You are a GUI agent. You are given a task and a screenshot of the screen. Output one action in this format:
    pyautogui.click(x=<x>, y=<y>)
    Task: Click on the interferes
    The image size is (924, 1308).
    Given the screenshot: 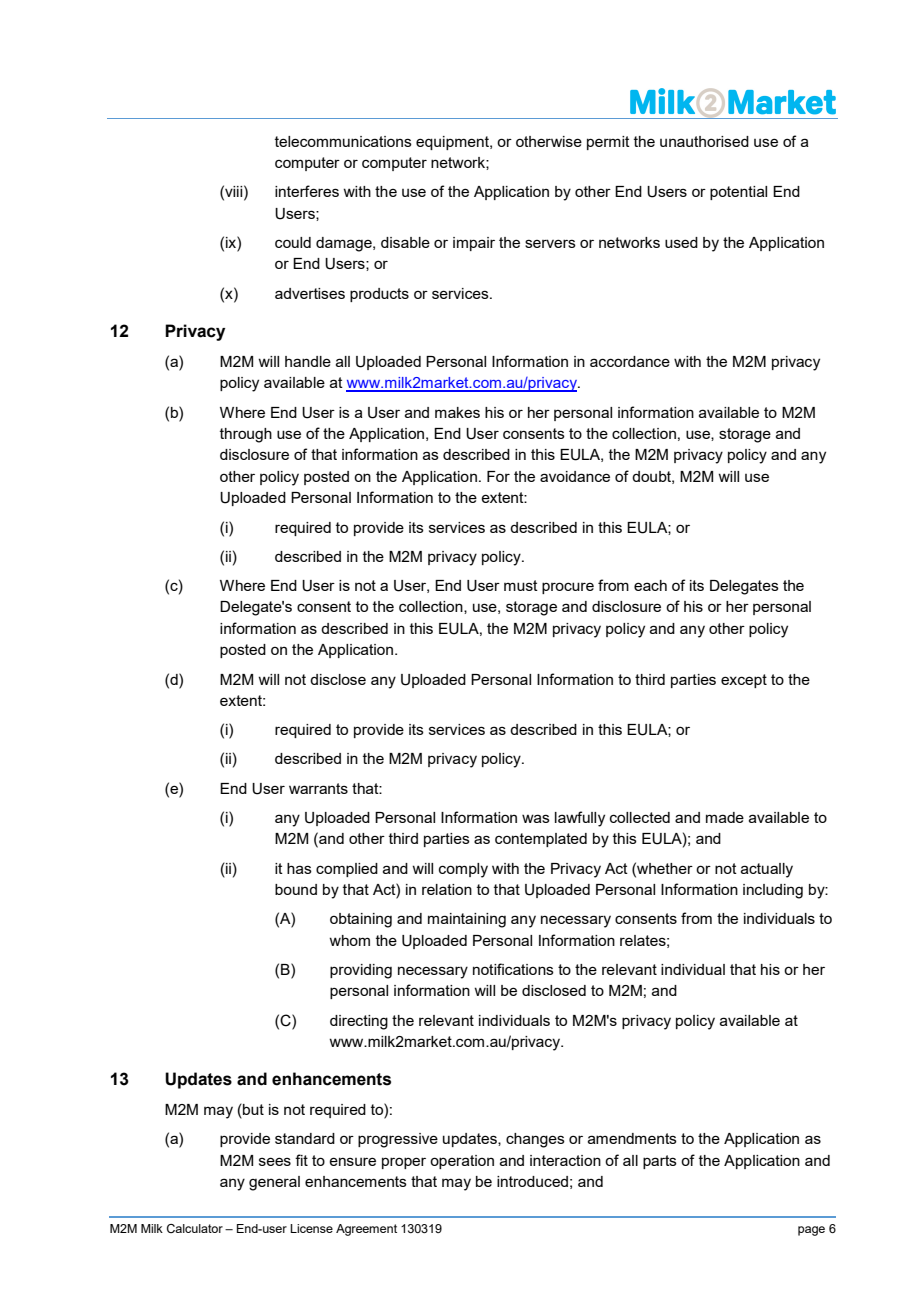 What is the action you would take?
    pyautogui.click(x=307, y=191)
